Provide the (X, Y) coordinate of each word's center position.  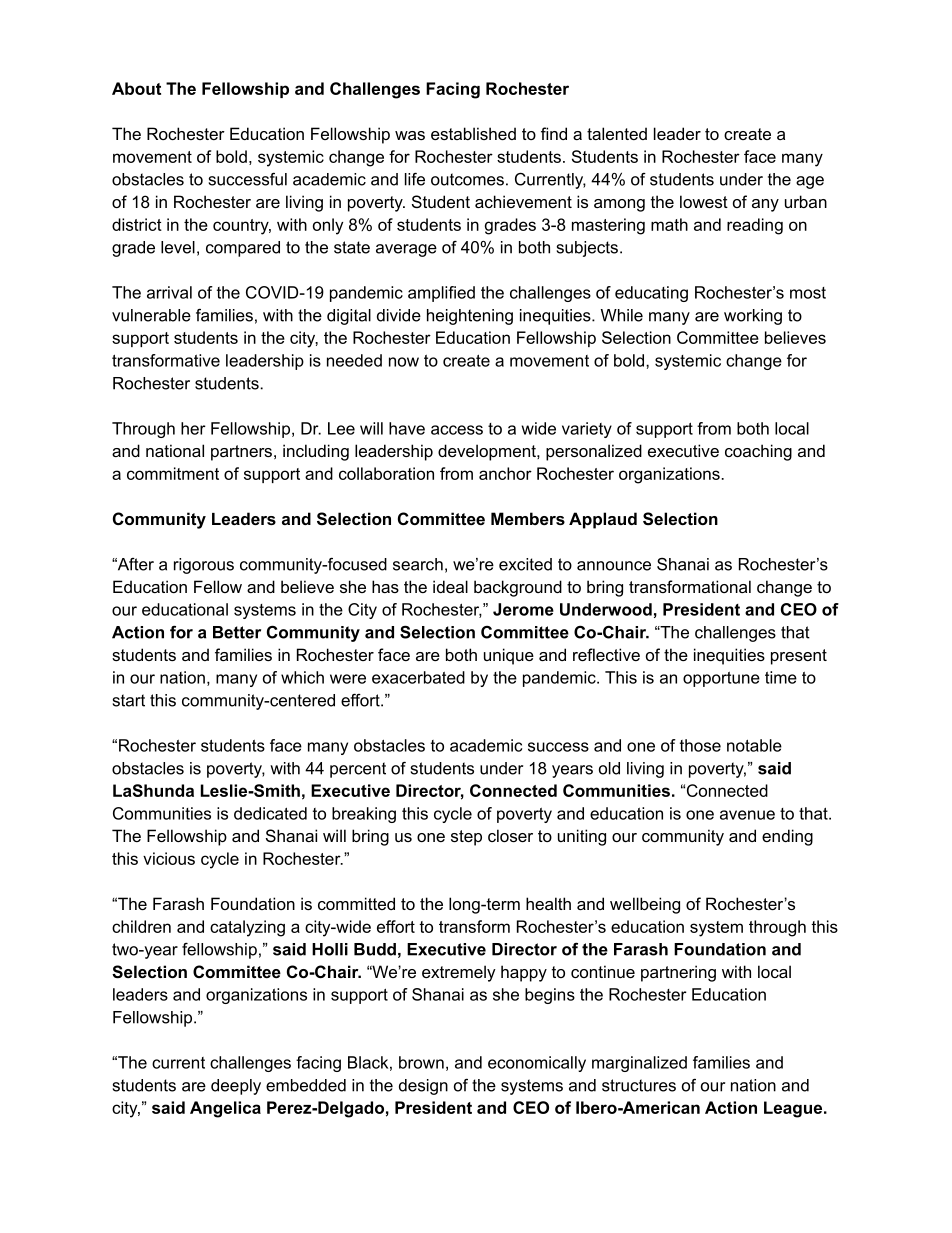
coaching (758, 452)
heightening (470, 317)
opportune (721, 679)
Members (528, 518)
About (136, 88)
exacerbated (418, 677)
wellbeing (645, 905)
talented (617, 133)
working (753, 317)
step (466, 838)
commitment (173, 473)
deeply (236, 1087)
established (473, 133)
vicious (169, 858)
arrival (169, 292)
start (129, 700)
